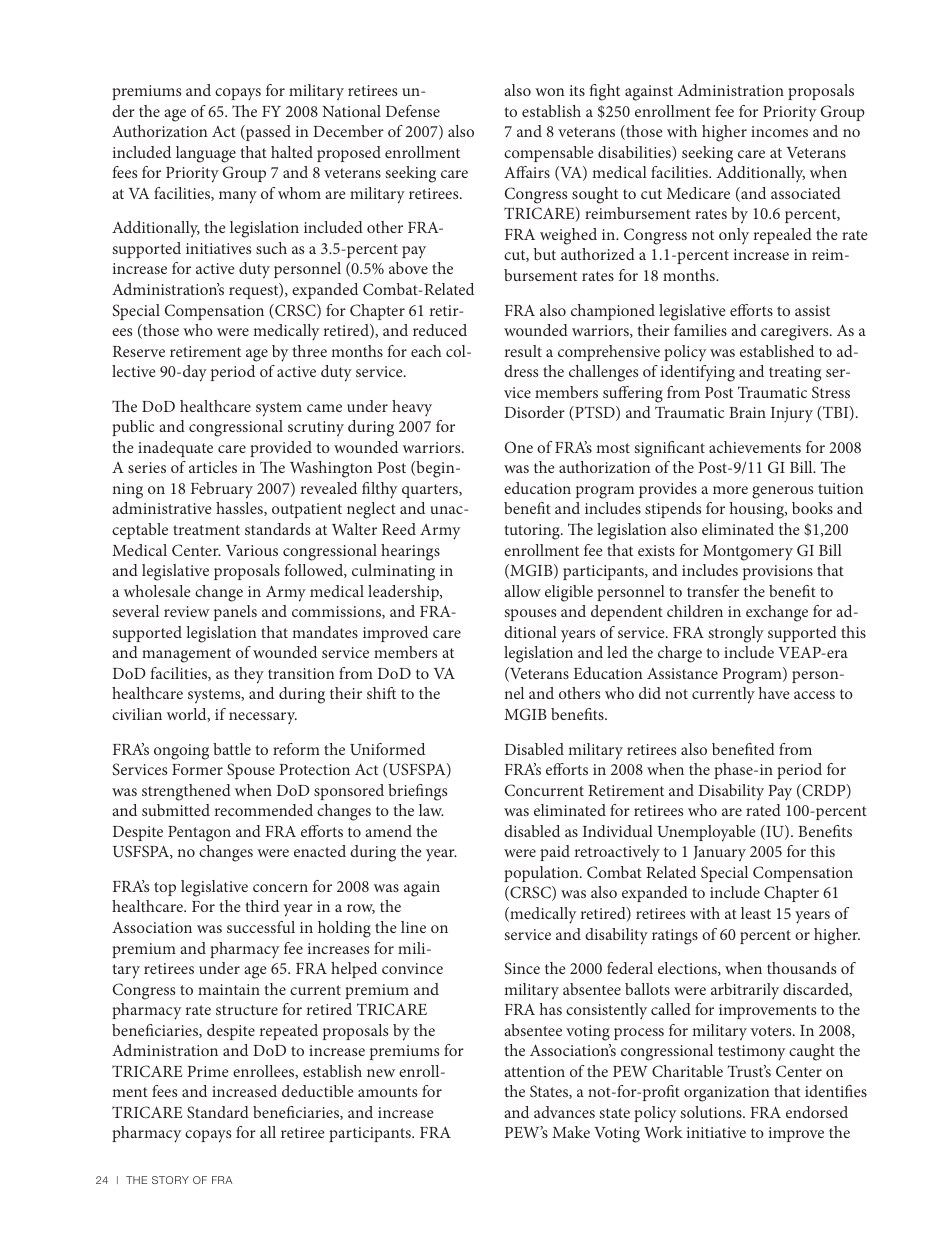 This document has width=952, height=1233. Describe the element at coordinates (262, 906) in the document. I see `third` at that location.
